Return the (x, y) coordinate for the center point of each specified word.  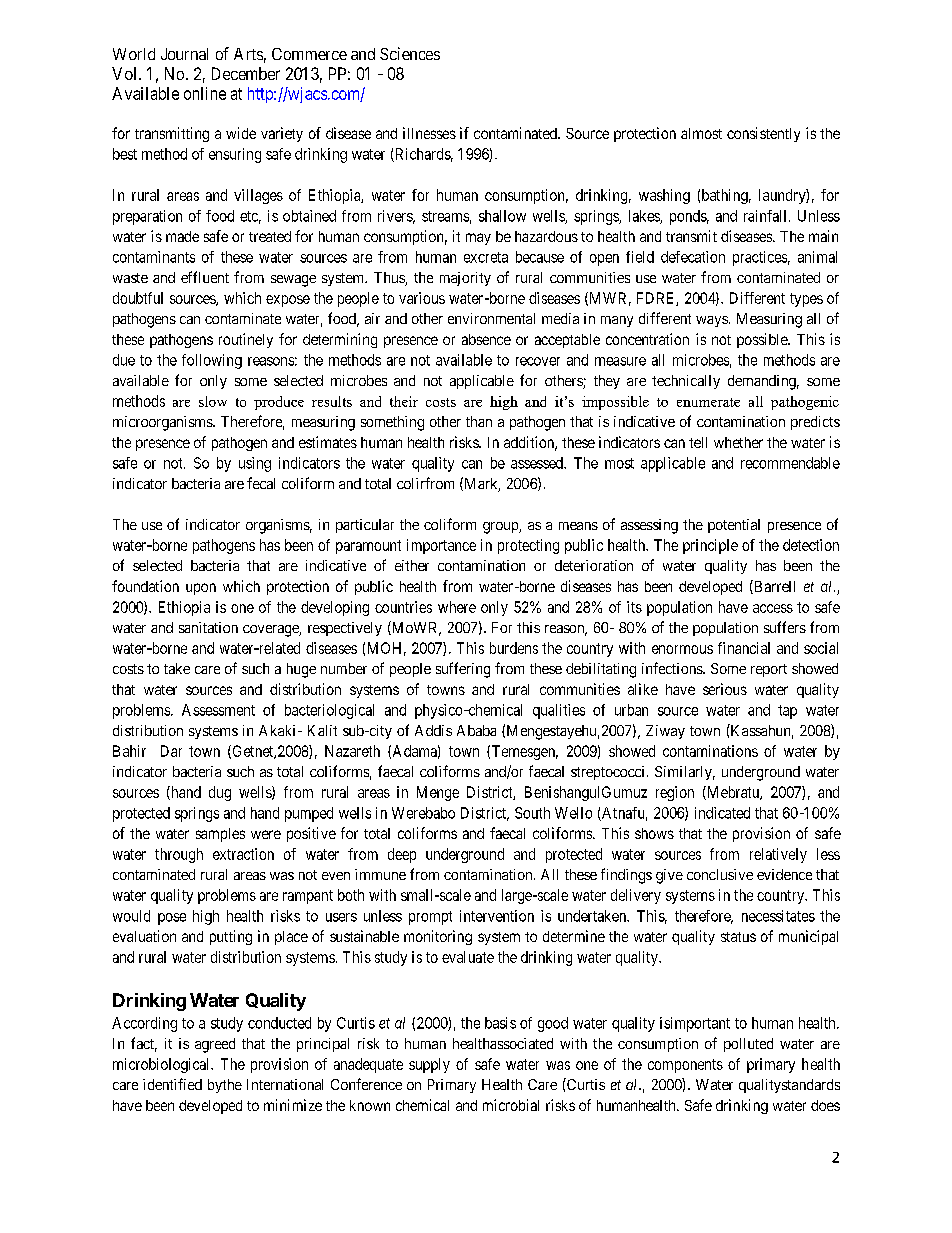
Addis (433, 730)
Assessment (218, 710)
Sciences (410, 53)
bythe (225, 1086)
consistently (763, 134)
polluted (748, 1045)
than (479, 421)
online (205, 93)
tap (787, 712)
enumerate (708, 402)
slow (213, 401)
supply (429, 1065)
